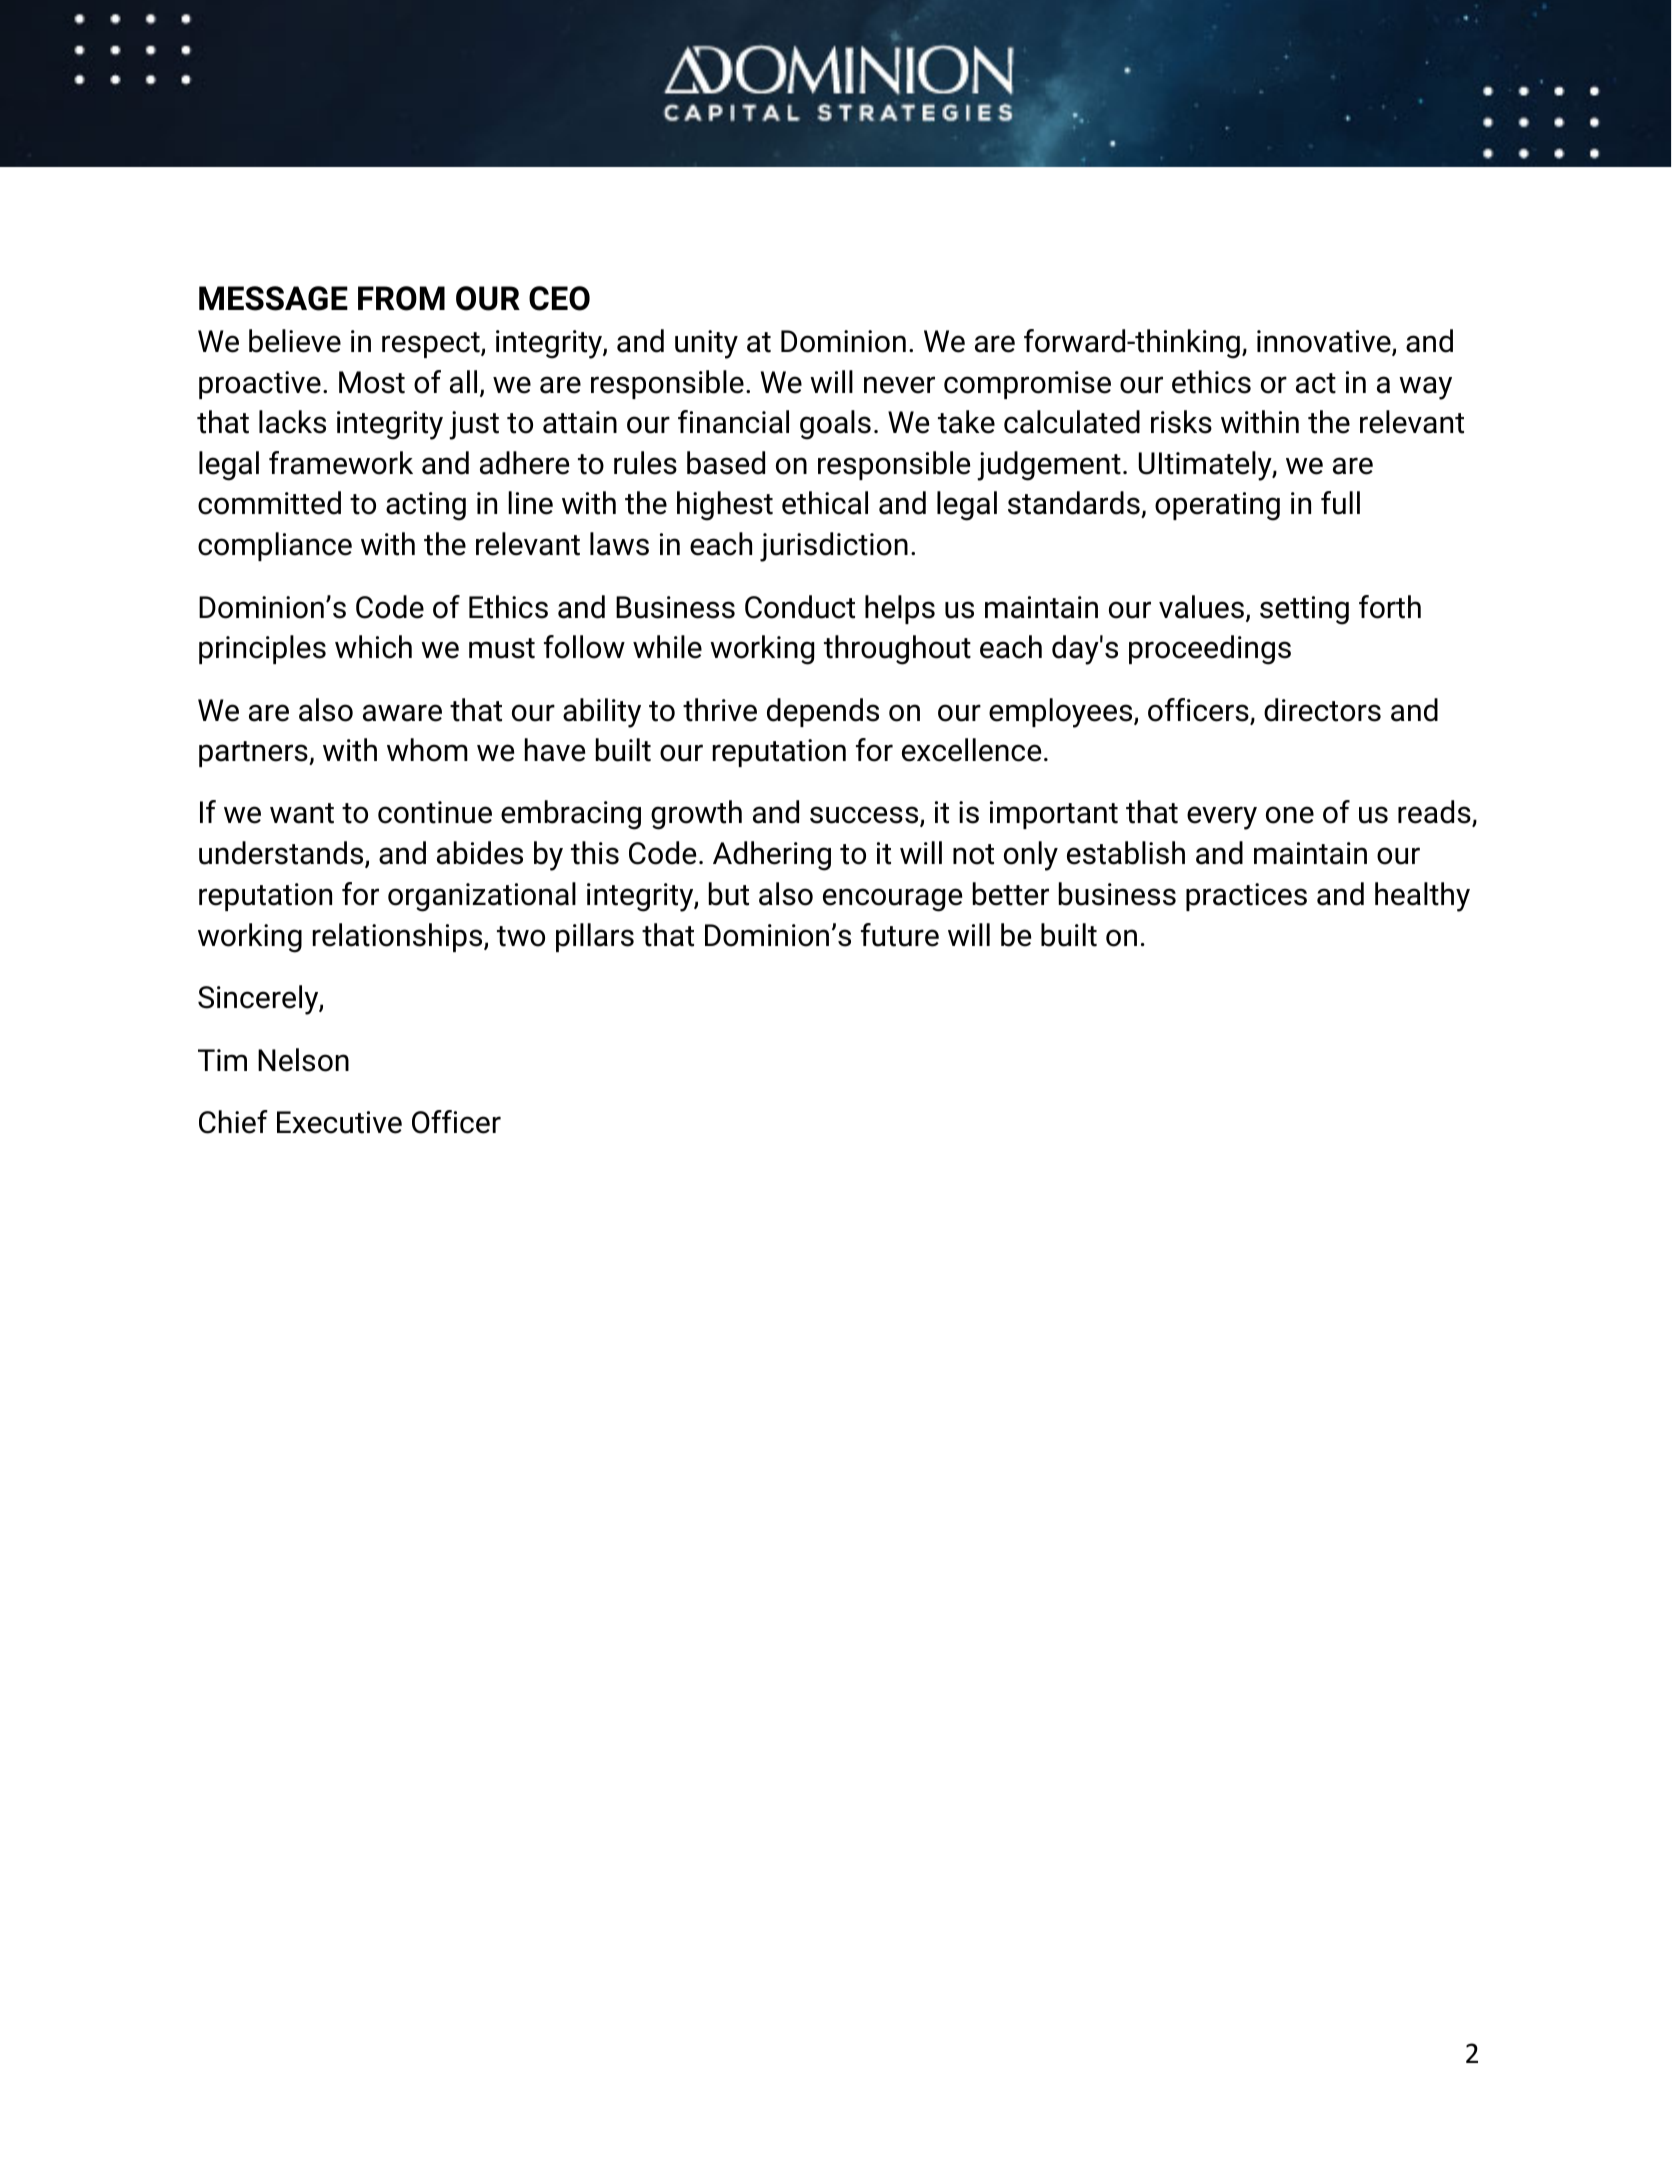  I want to click on future, so click(900, 935).
